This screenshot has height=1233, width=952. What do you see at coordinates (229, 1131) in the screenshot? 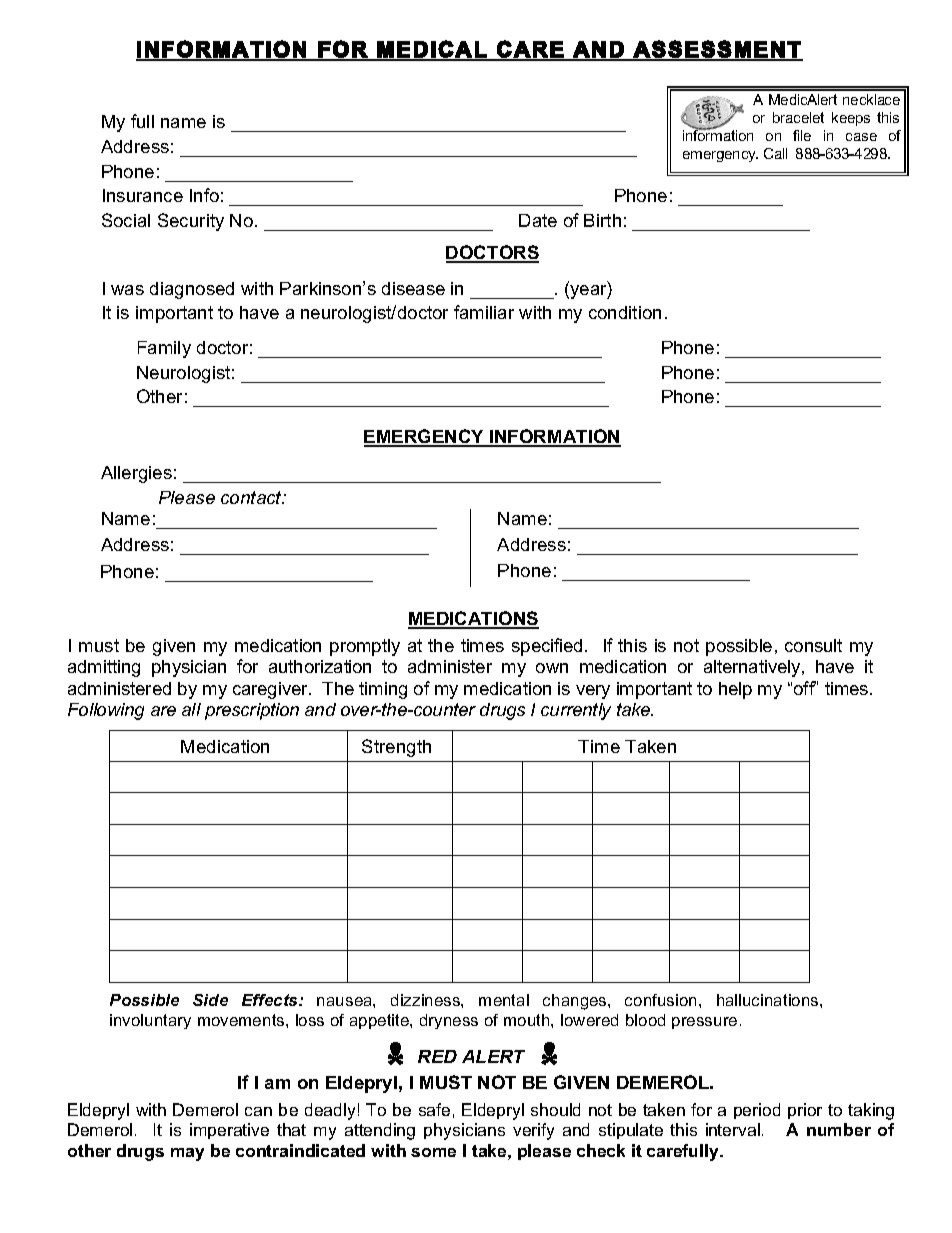
I see `imperative` at bounding box center [229, 1131].
